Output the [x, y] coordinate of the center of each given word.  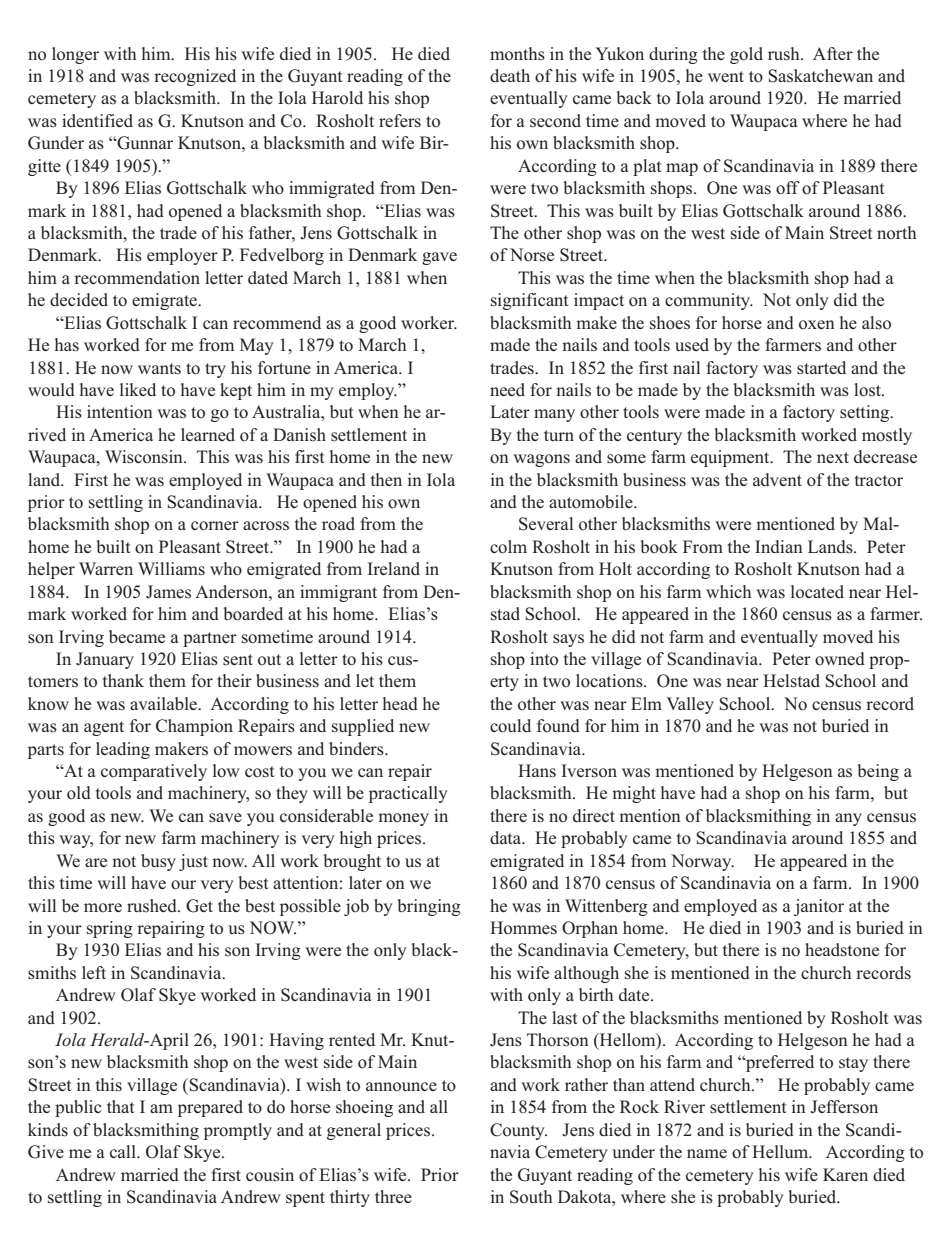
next [833, 457]
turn [559, 435]
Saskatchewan [820, 76]
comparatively [154, 772]
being [878, 772]
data [507, 837]
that [121, 1106]
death [510, 75]
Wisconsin [145, 457]
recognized [195, 77]
